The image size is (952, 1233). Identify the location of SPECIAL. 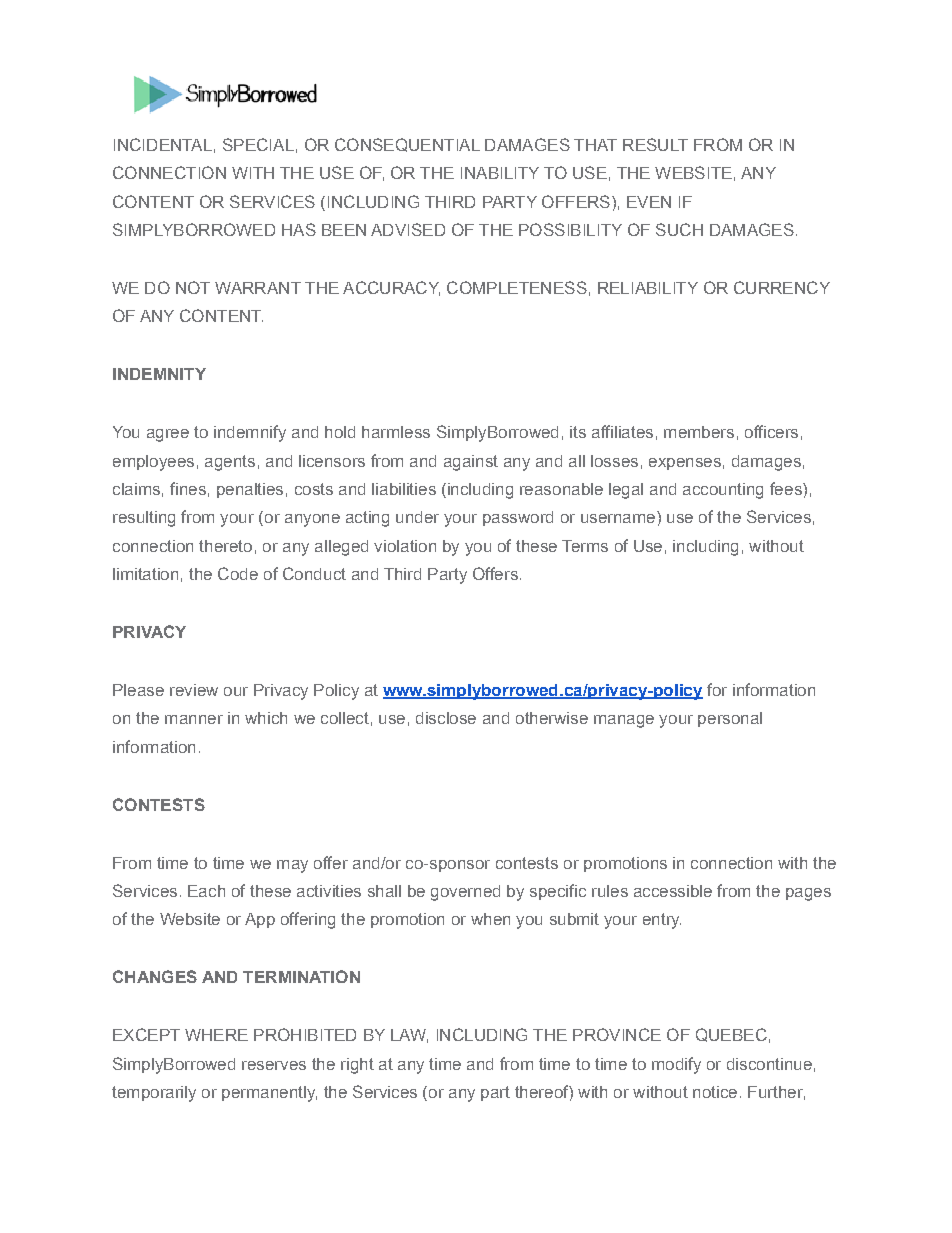
(258, 144).
